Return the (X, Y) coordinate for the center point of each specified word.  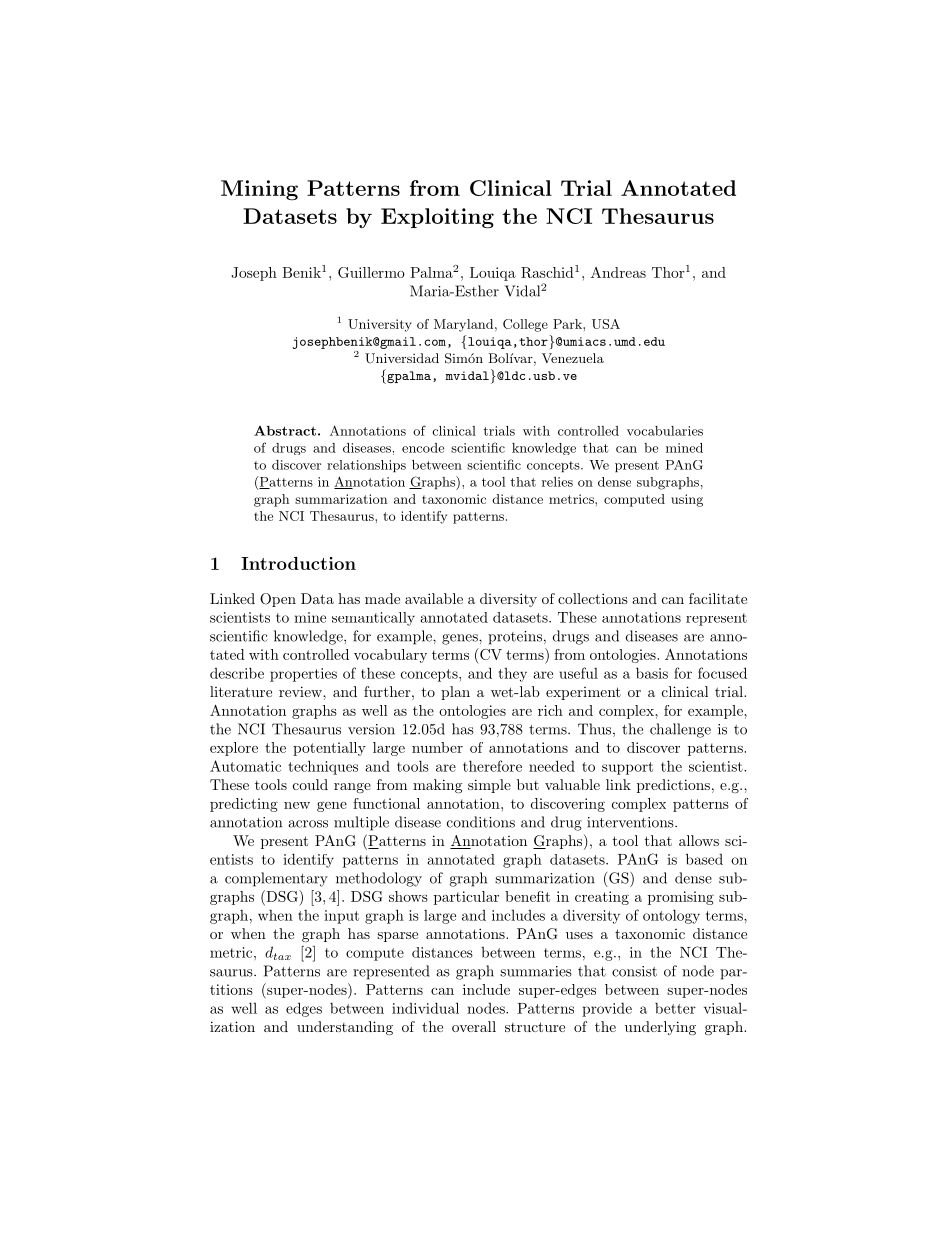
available (434, 598)
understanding (345, 1028)
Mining (259, 190)
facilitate (718, 598)
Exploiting (437, 218)
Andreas (618, 272)
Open (278, 600)
